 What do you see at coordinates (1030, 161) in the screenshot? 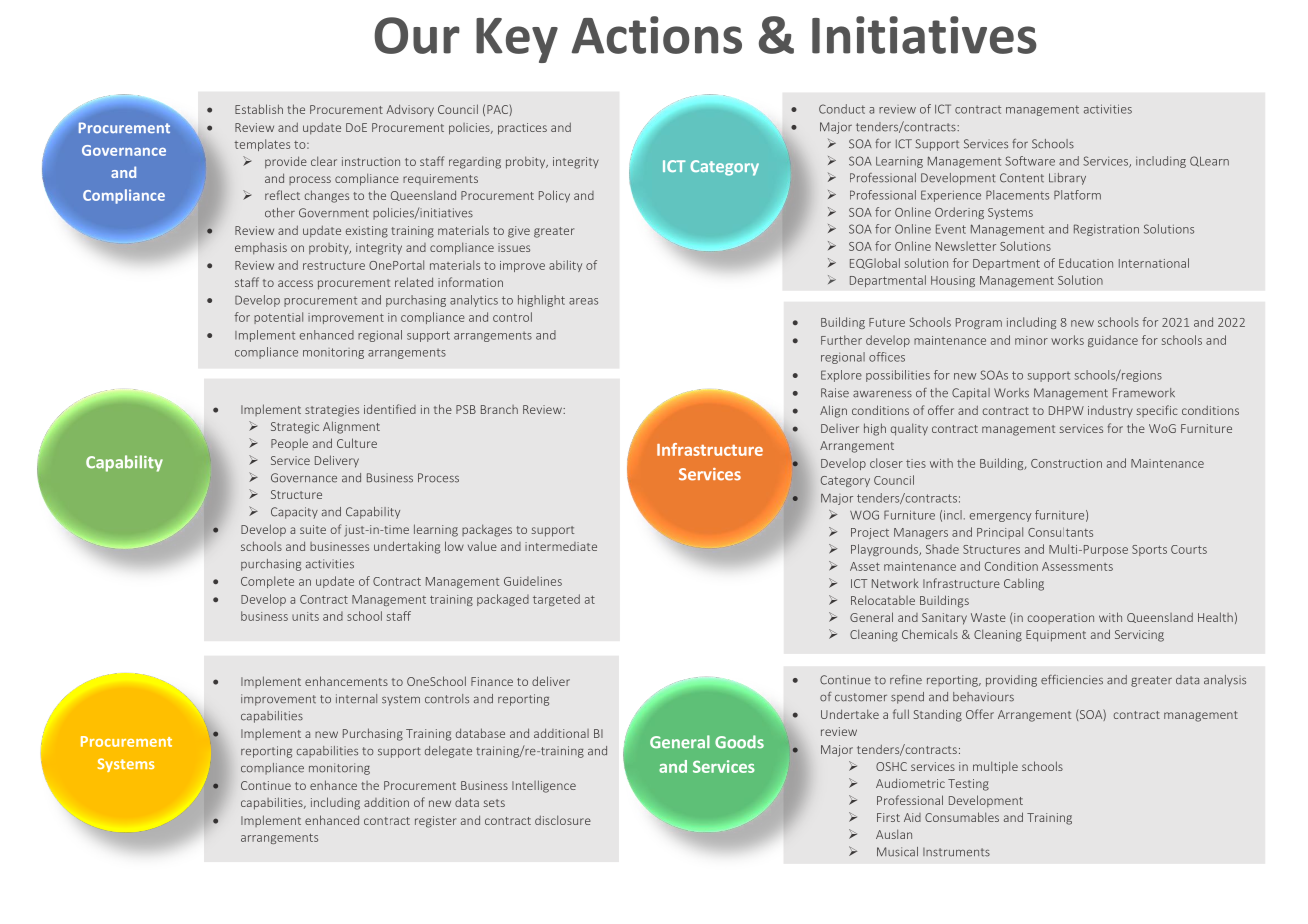
I see `Software` at bounding box center [1030, 161].
